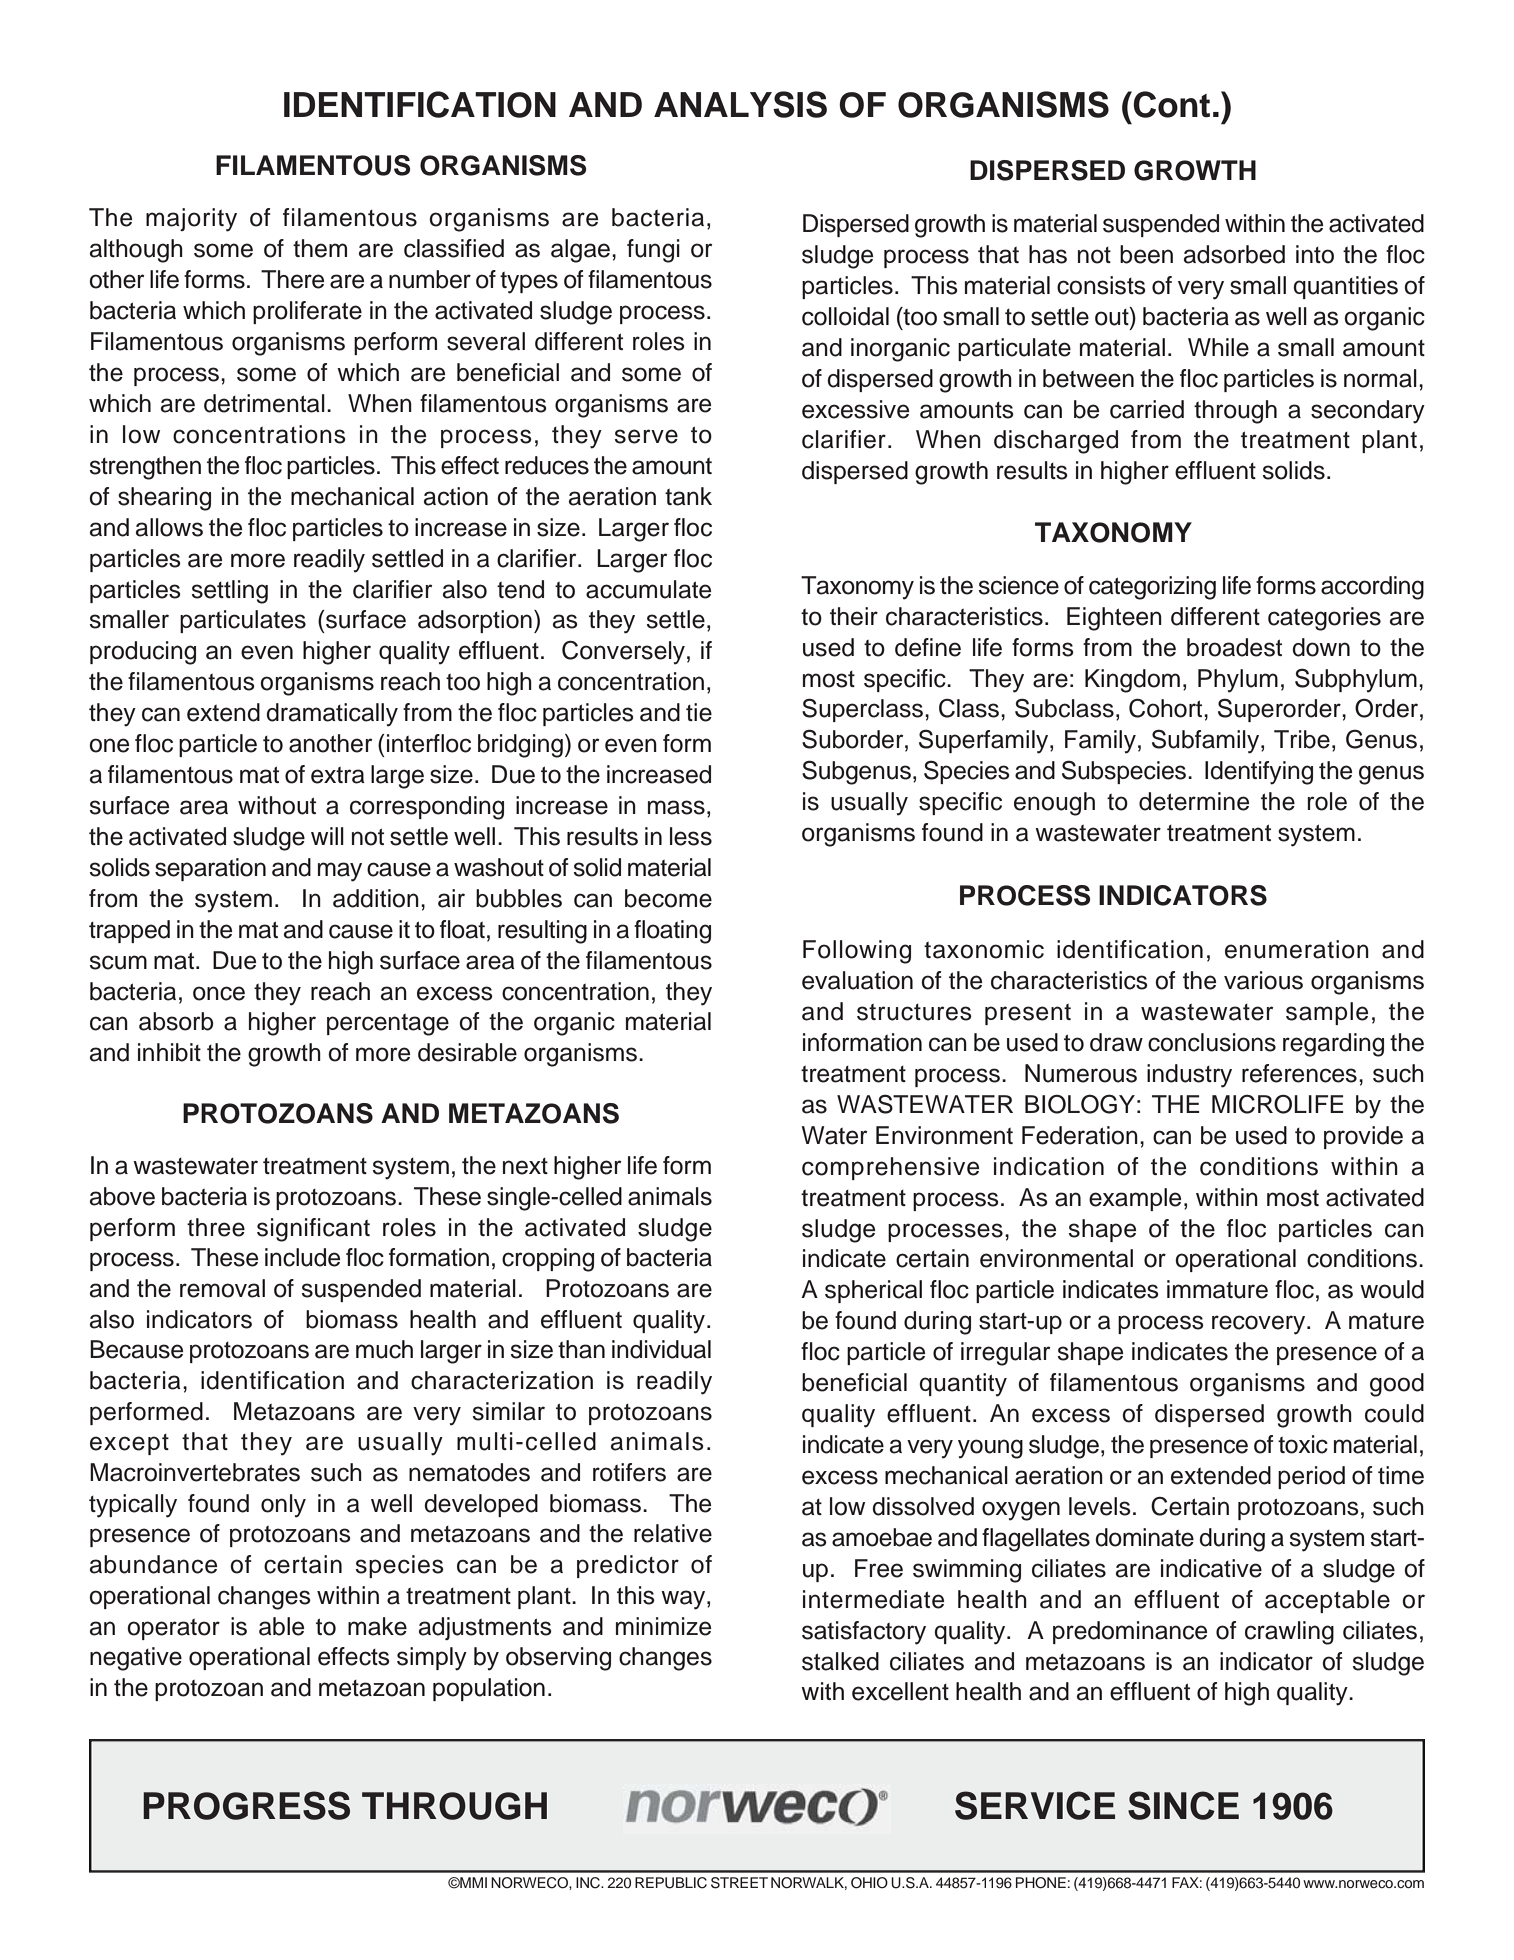  Describe the element at coordinates (857, 980) in the screenshot. I see `evaluation` at that location.
